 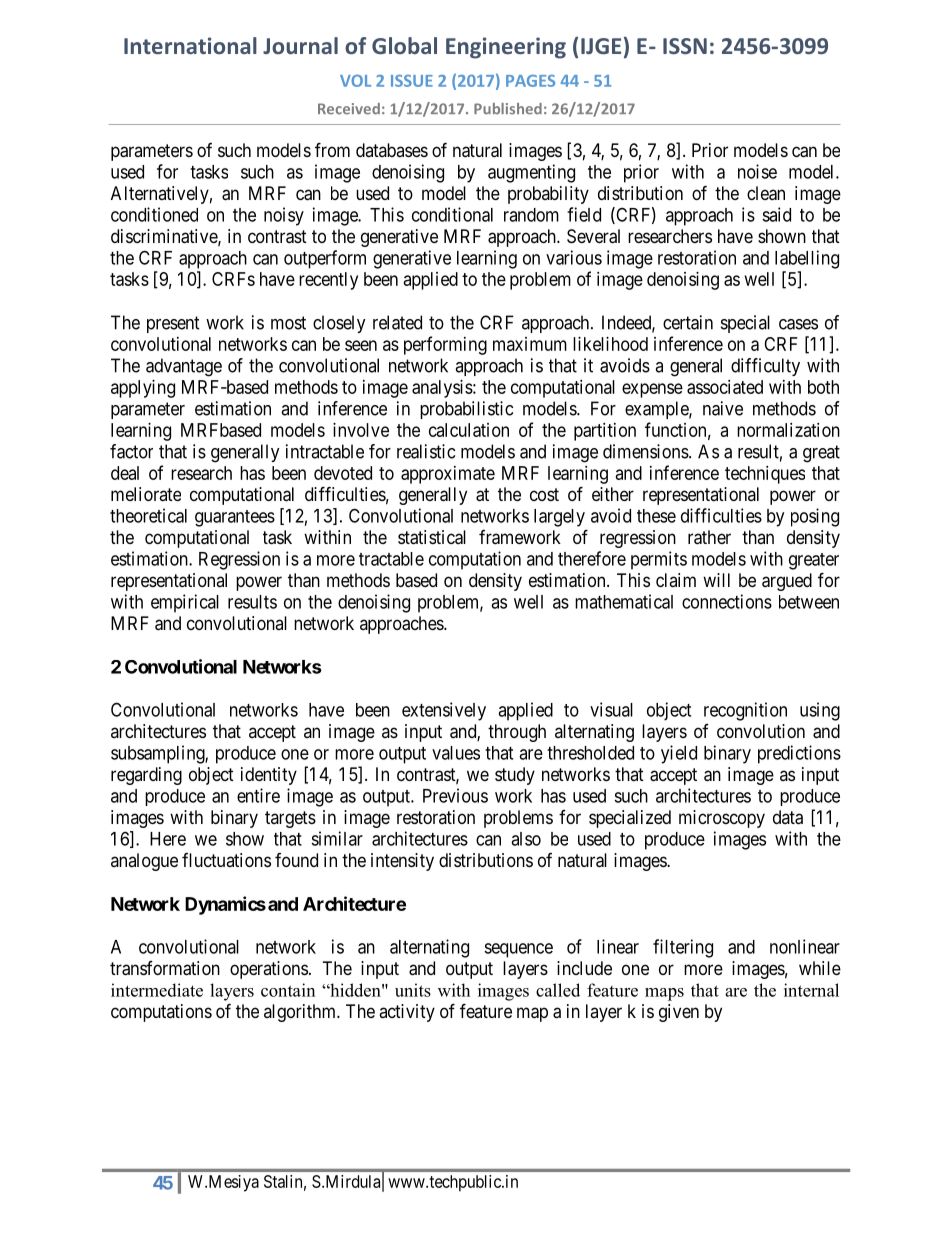 What do you see at coordinates (506, 48) in the page?
I see `Engineering` at bounding box center [506, 48].
